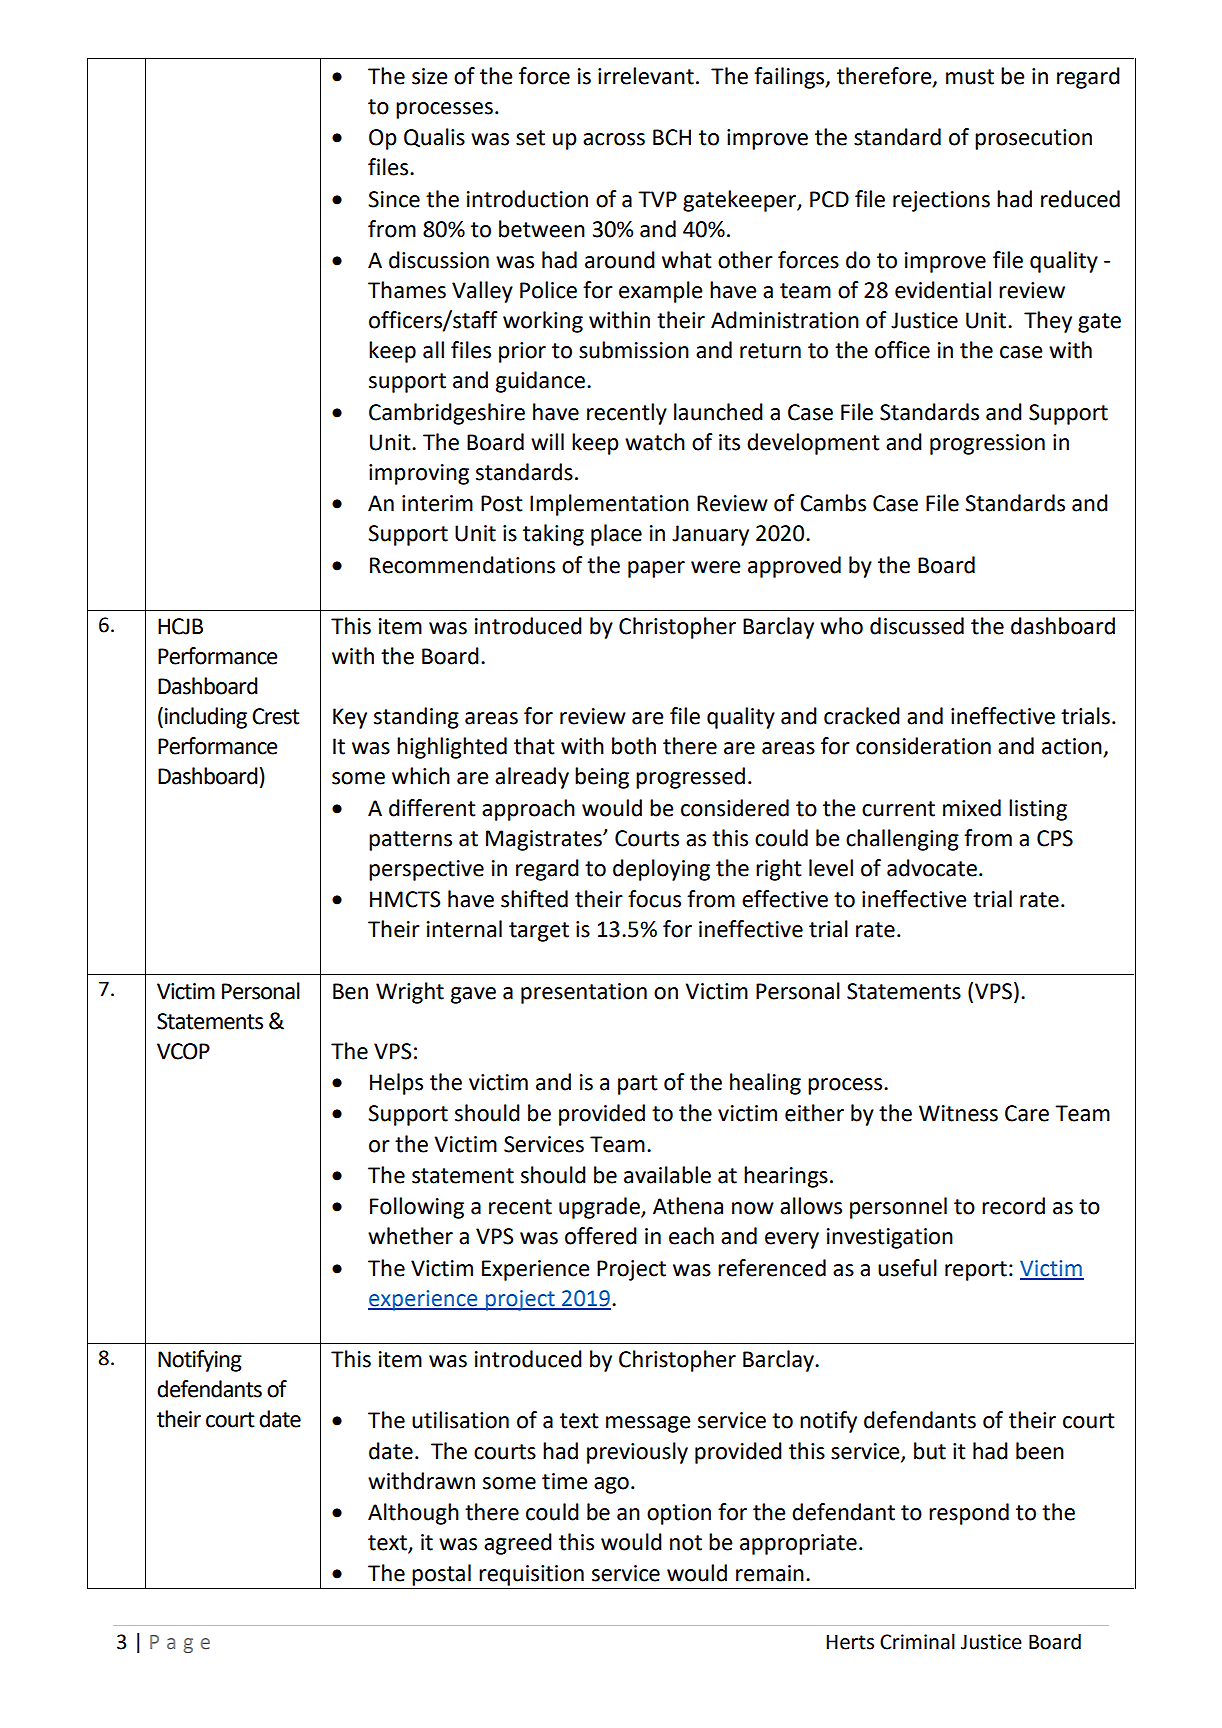 Image resolution: width=1222 pixels, height=1728 pixels. What do you see at coordinates (970, 77) in the document?
I see `must` at bounding box center [970, 77].
